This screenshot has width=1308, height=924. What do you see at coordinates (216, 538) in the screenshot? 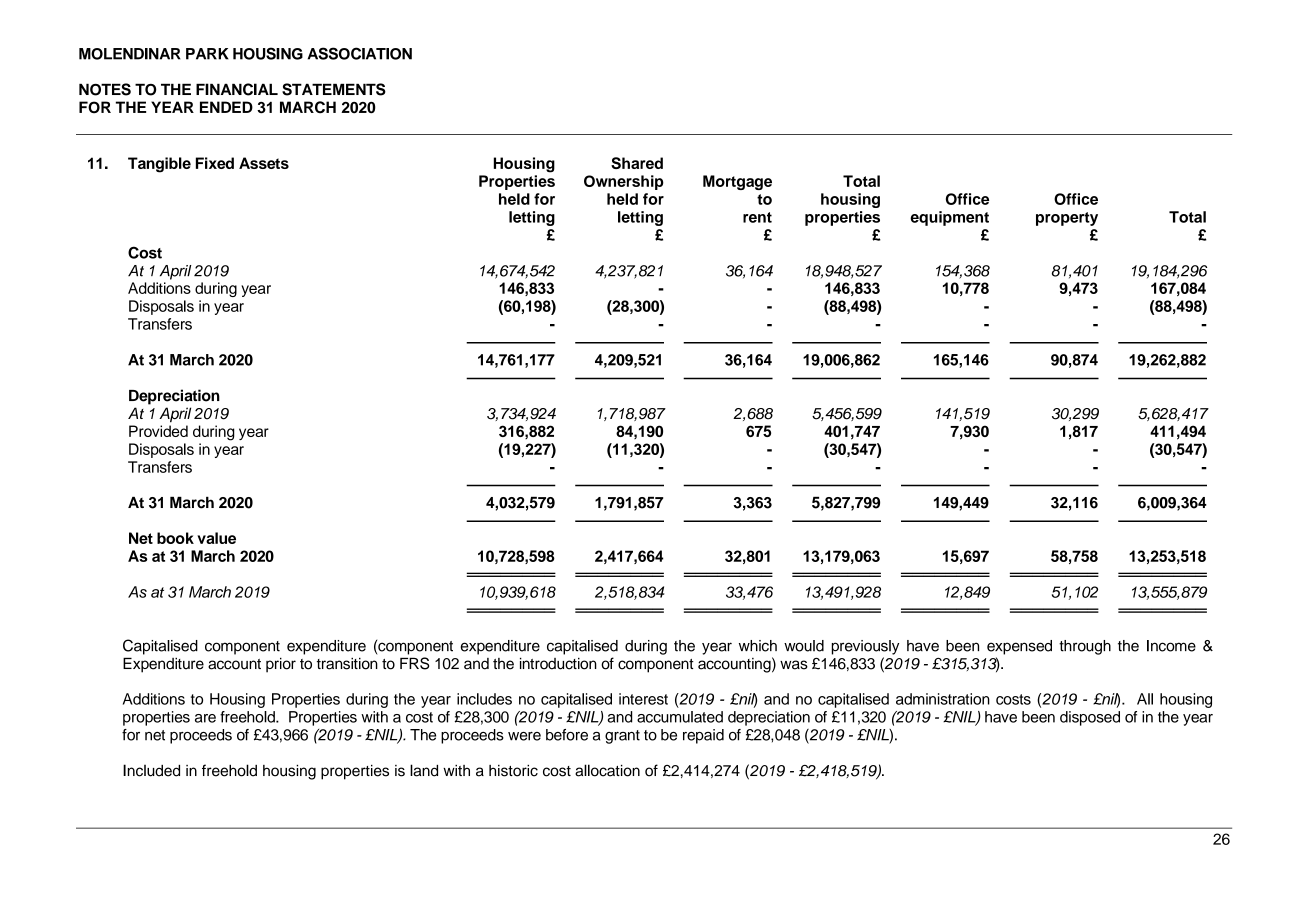
I see `value` at bounding box center [216, 538].
